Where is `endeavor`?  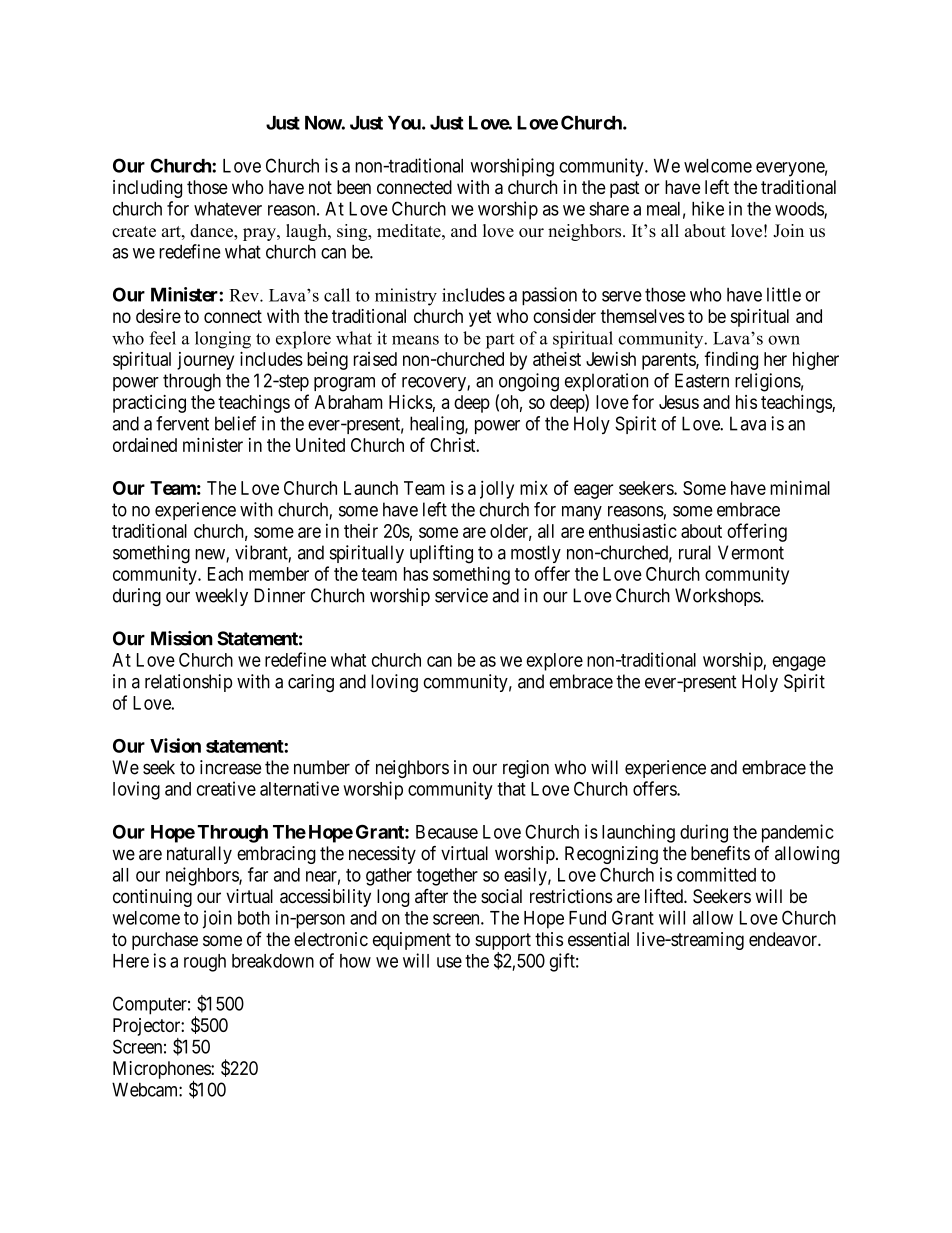 endeavor is located at coordinates (784, 939).
